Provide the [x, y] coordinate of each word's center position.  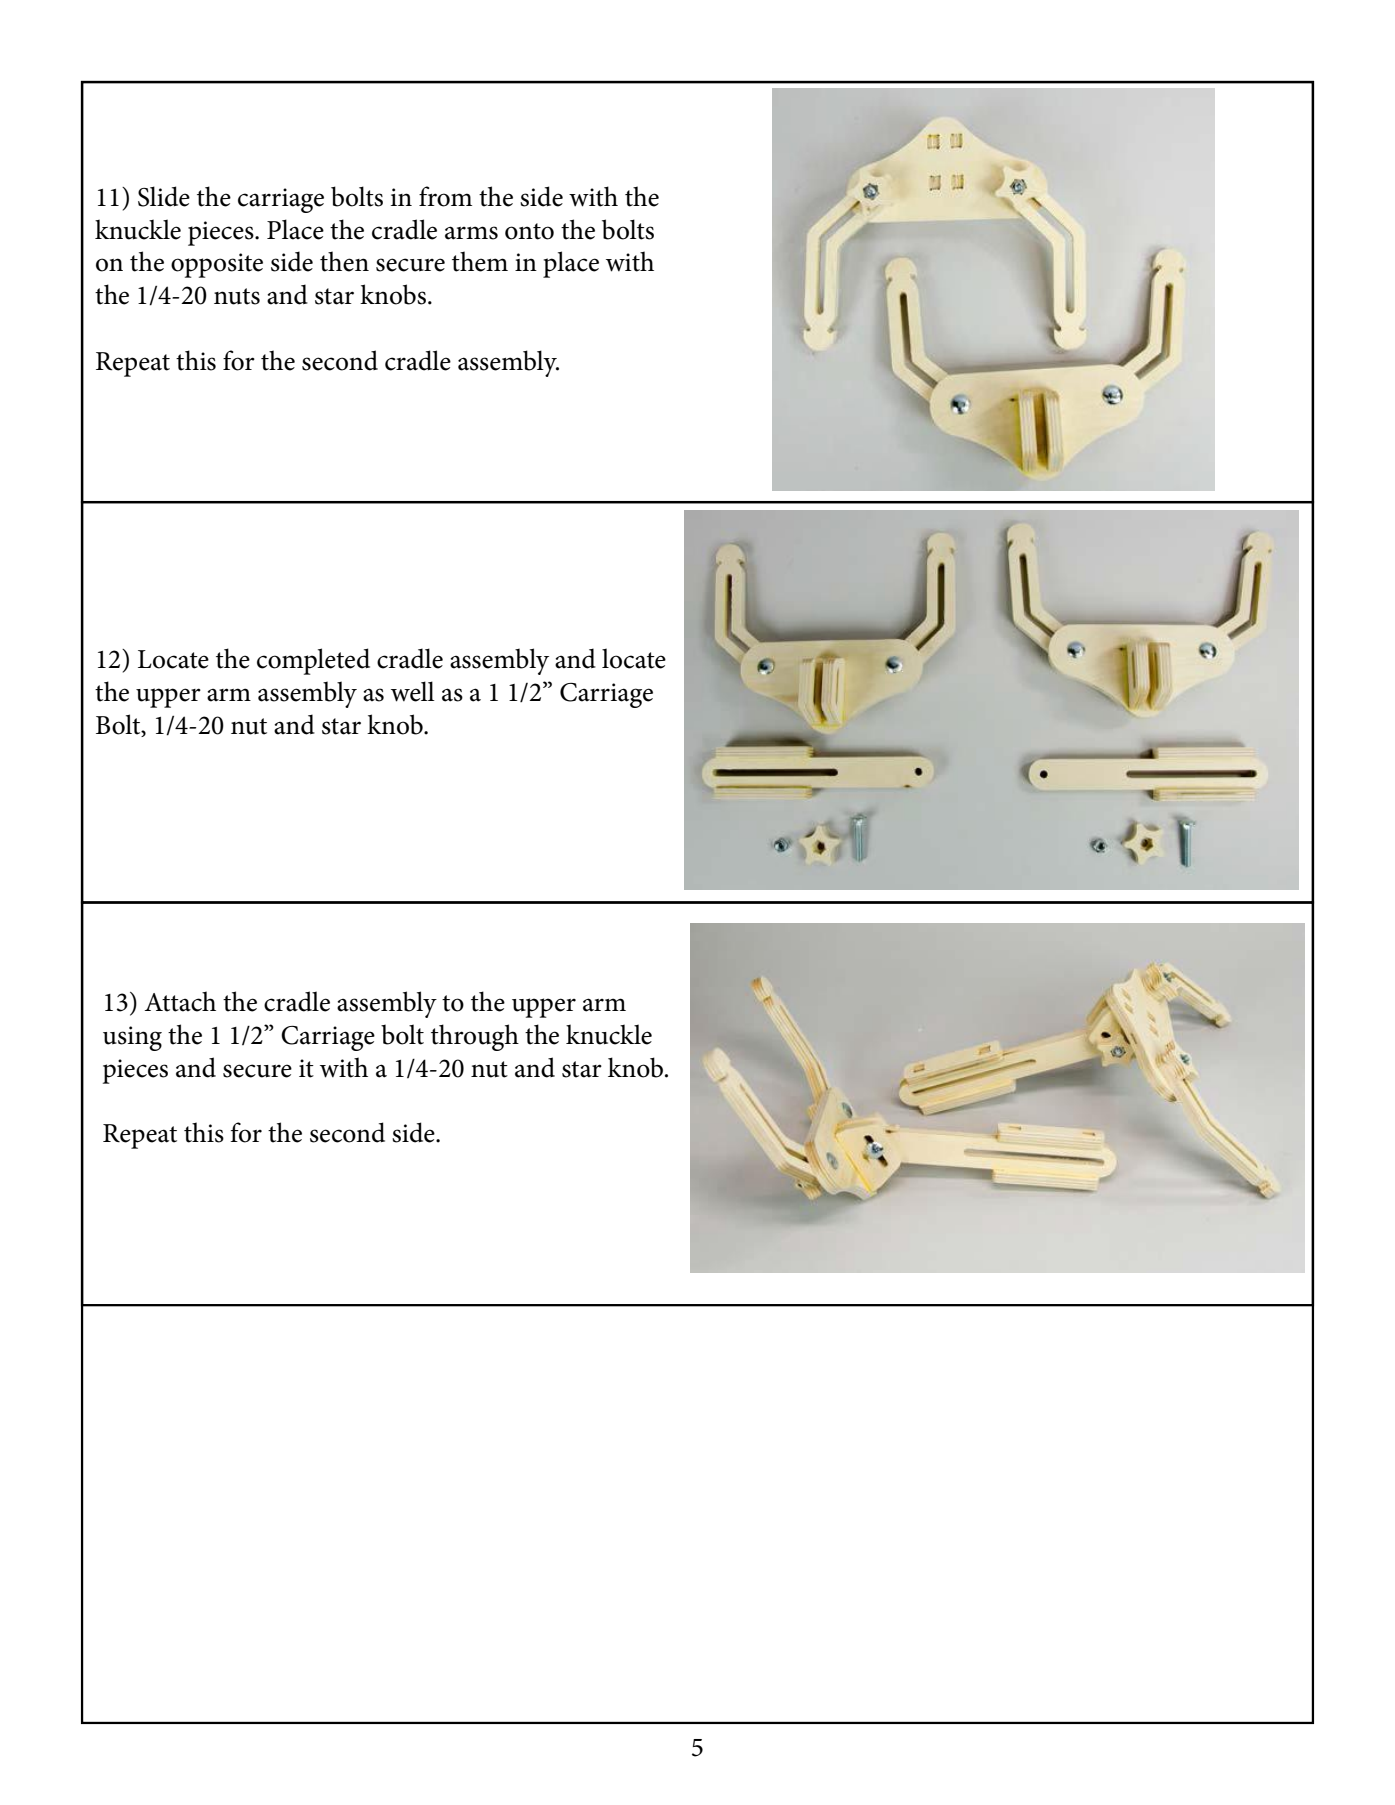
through [475, 1037]
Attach [180, 1001]
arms [471, 233]
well [413, 691]
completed [313, 661]
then [344, 261]
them [480, 261]
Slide [164, 196]
